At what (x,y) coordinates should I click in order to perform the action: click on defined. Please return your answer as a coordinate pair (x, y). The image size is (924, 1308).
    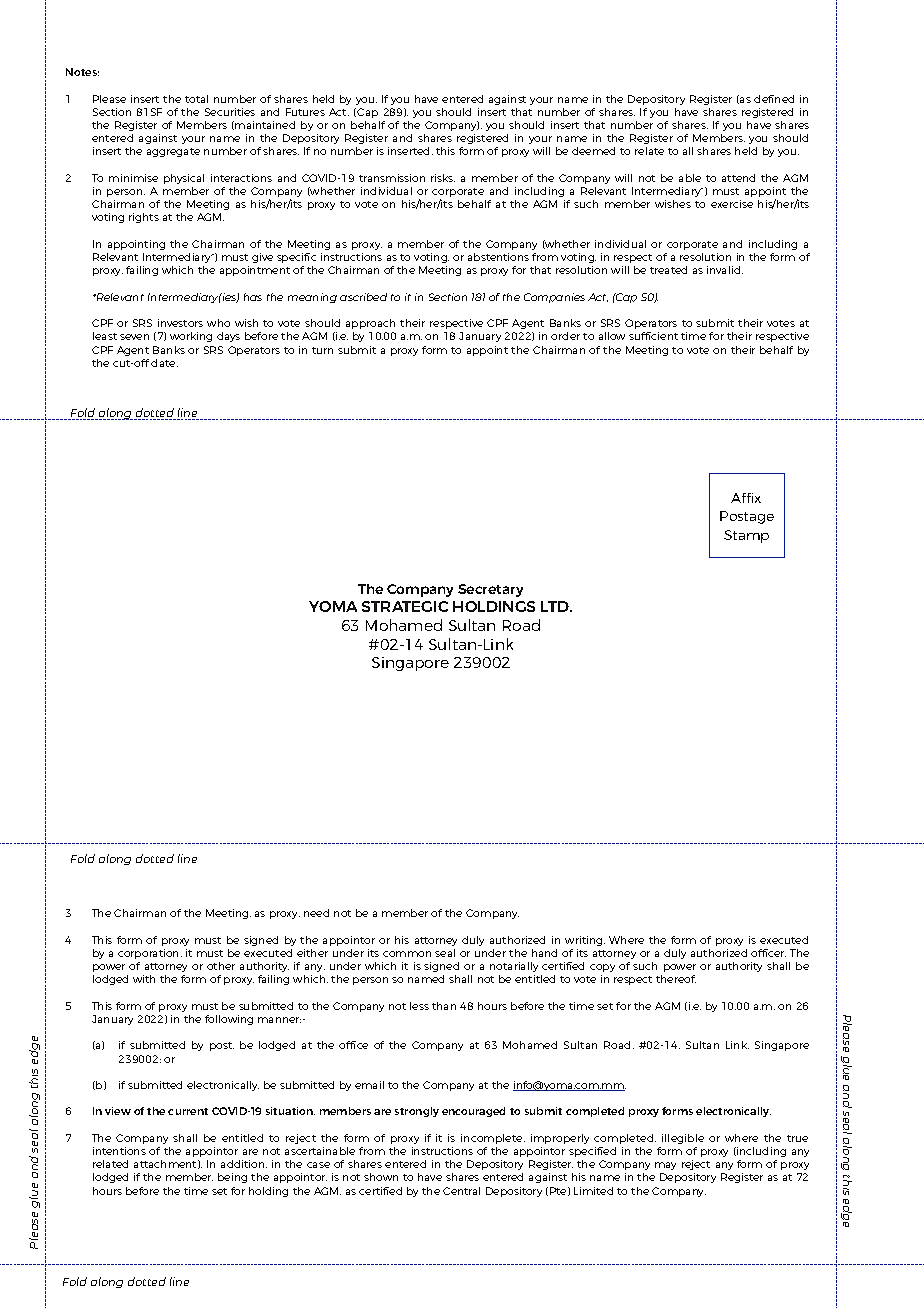
    Looking at the image, I should click on (774, 99).
